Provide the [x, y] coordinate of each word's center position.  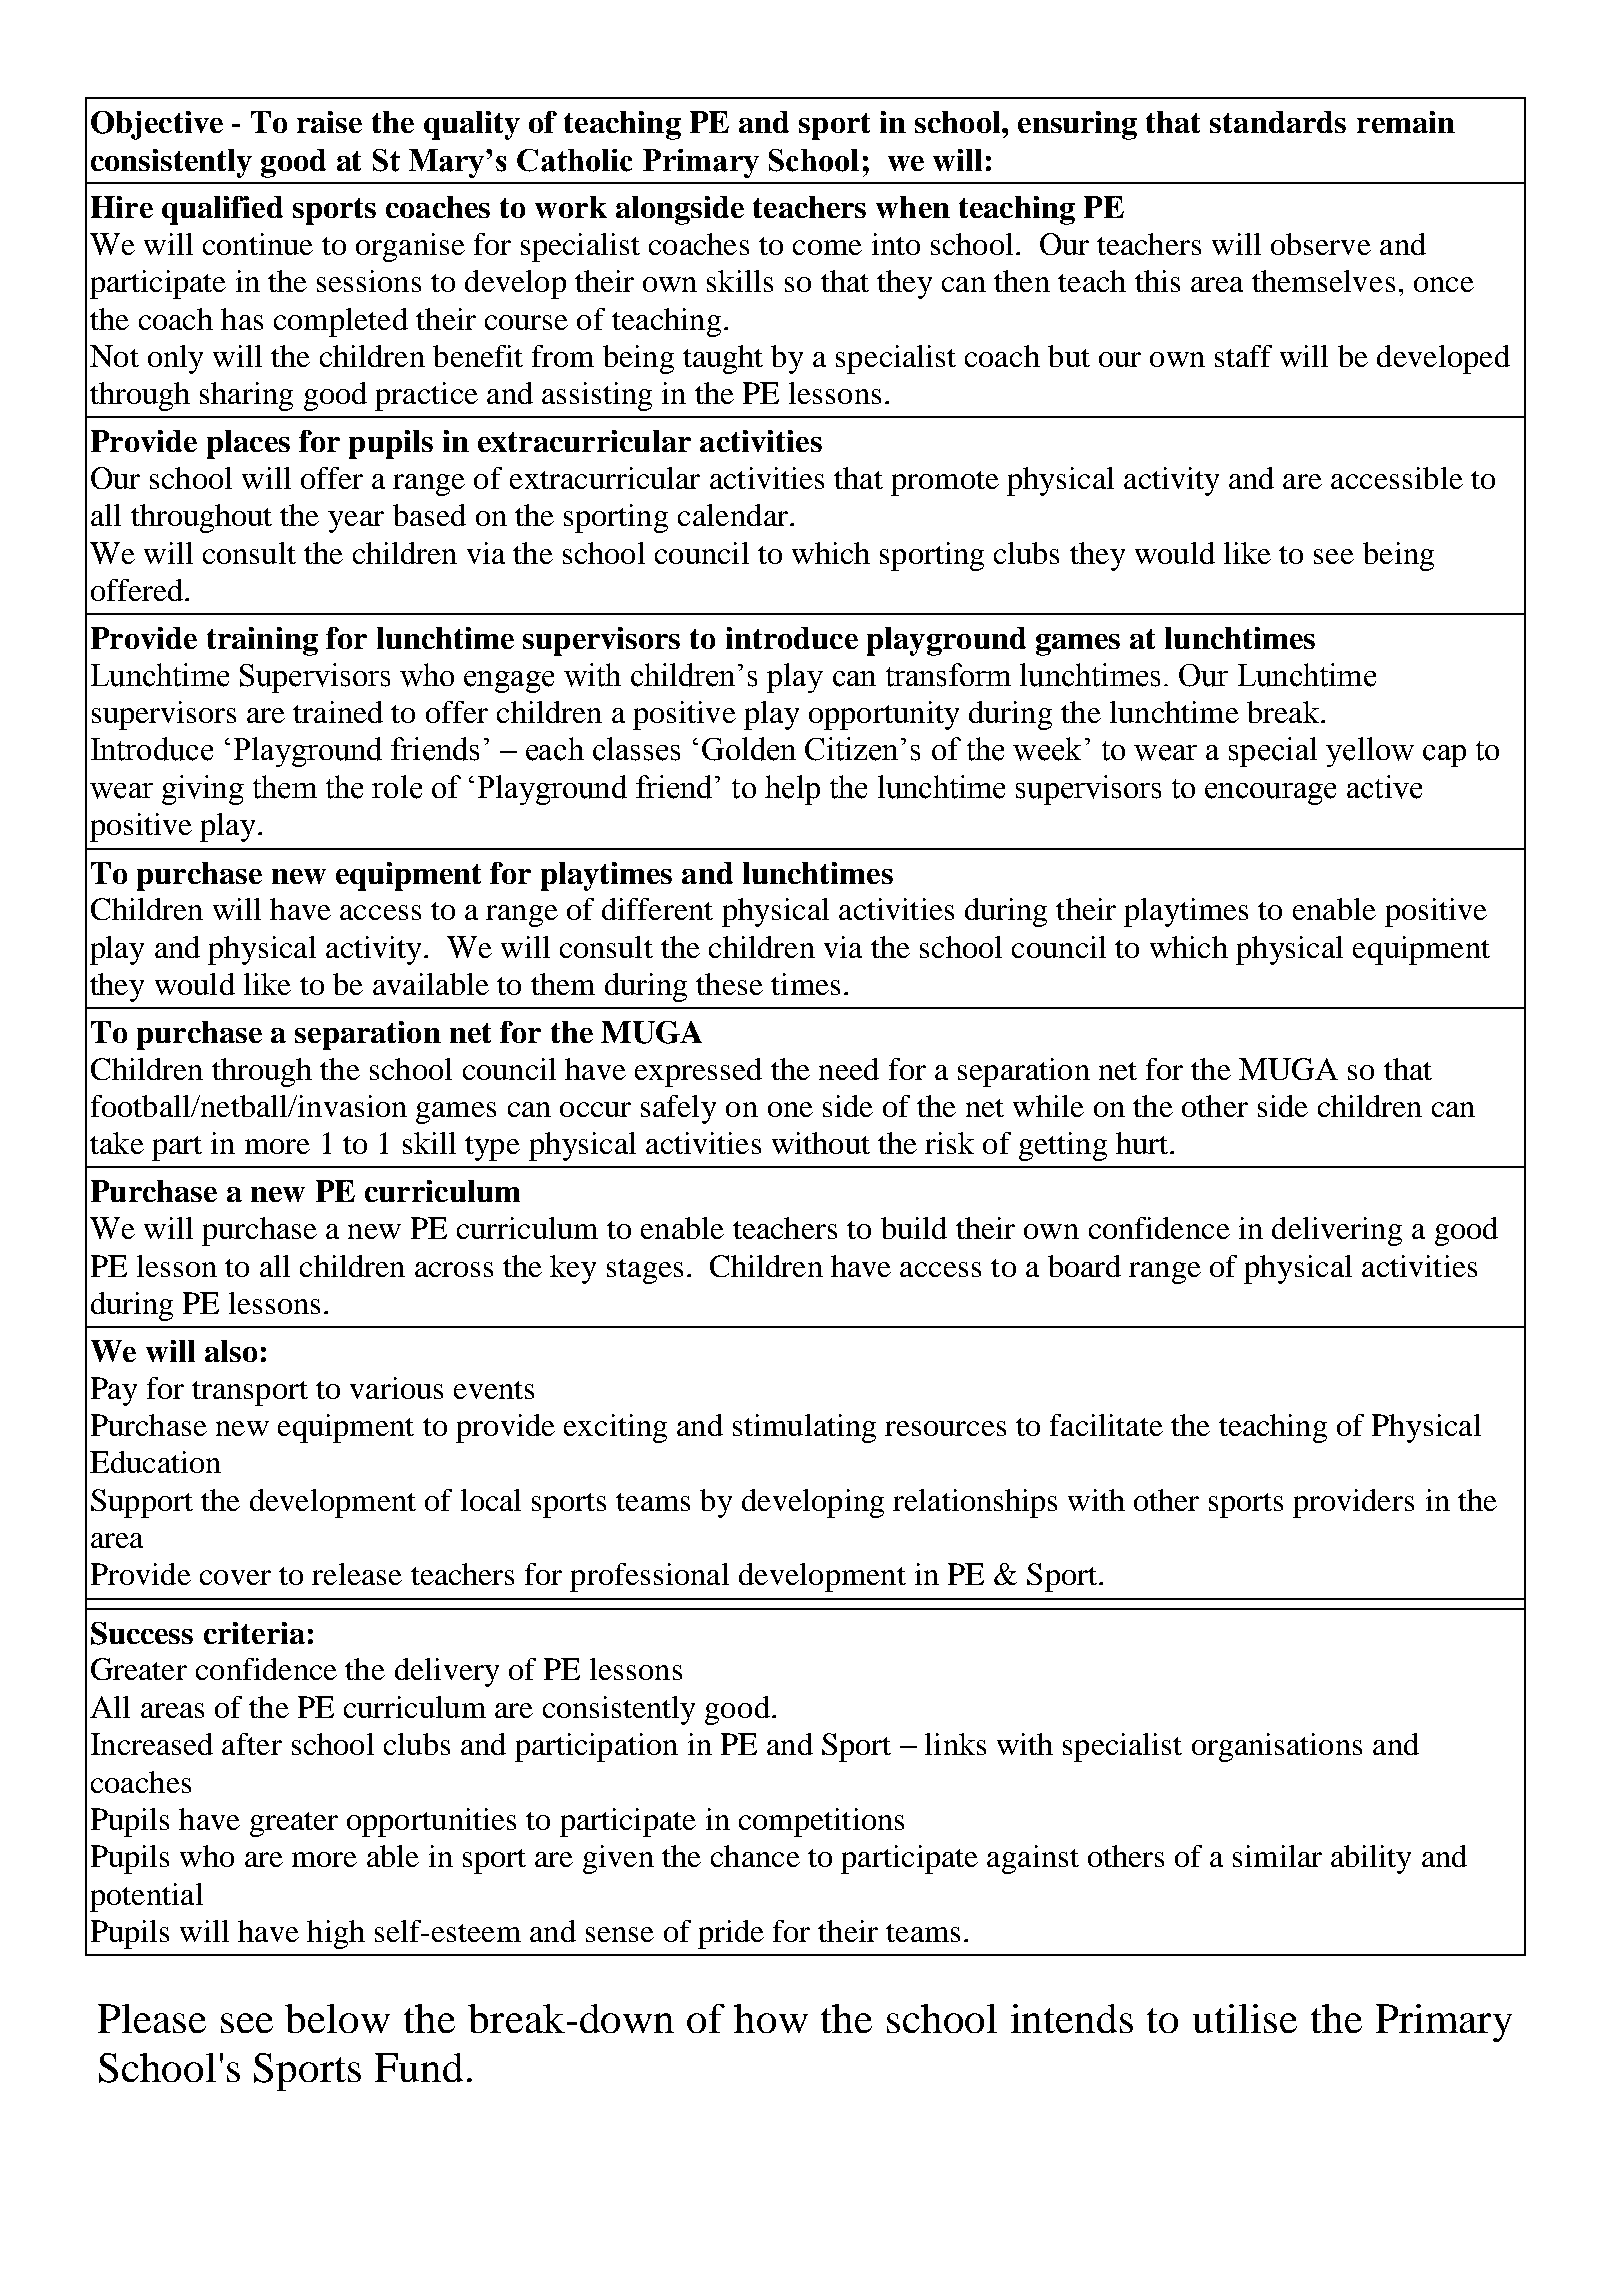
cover [235, 1577]
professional [649, 1577]
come [827, 247]
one [790, 1109]
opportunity [884, 715]
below [337, 2018]
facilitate [1106, 1425]
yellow [1370, 752]
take [117, 1143]
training [262, 641]
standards [1278, 122]
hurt [1143, 1143]
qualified [222, 210]
